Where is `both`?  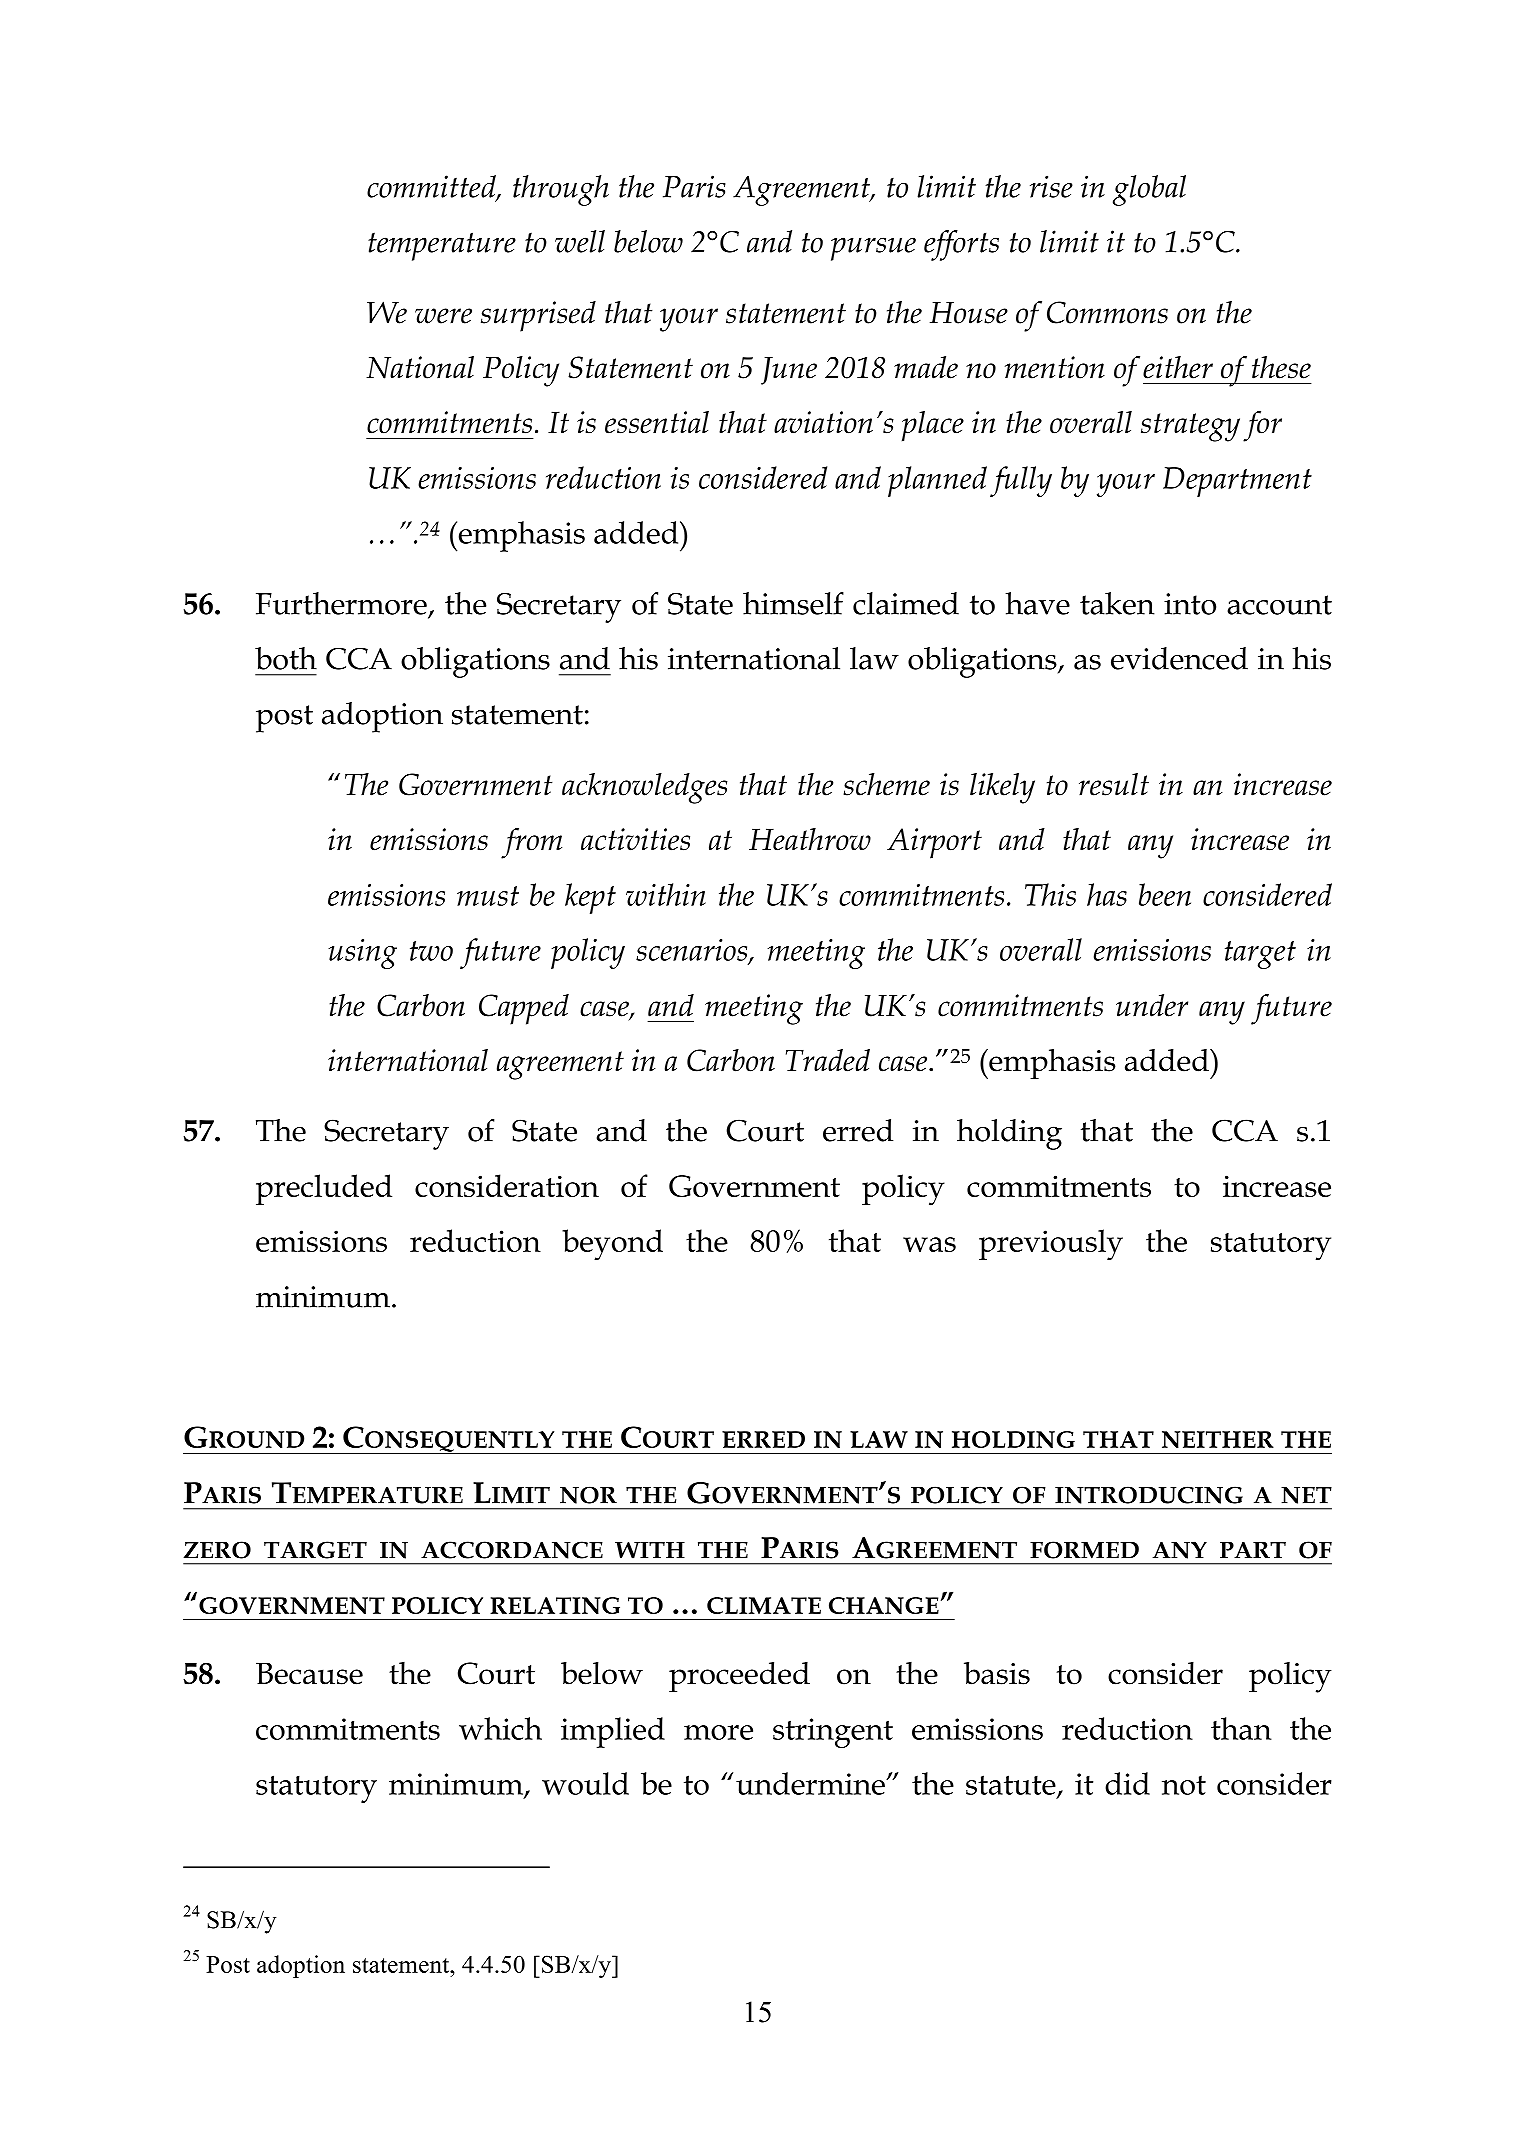
both is located at coordinates (286, 658).
